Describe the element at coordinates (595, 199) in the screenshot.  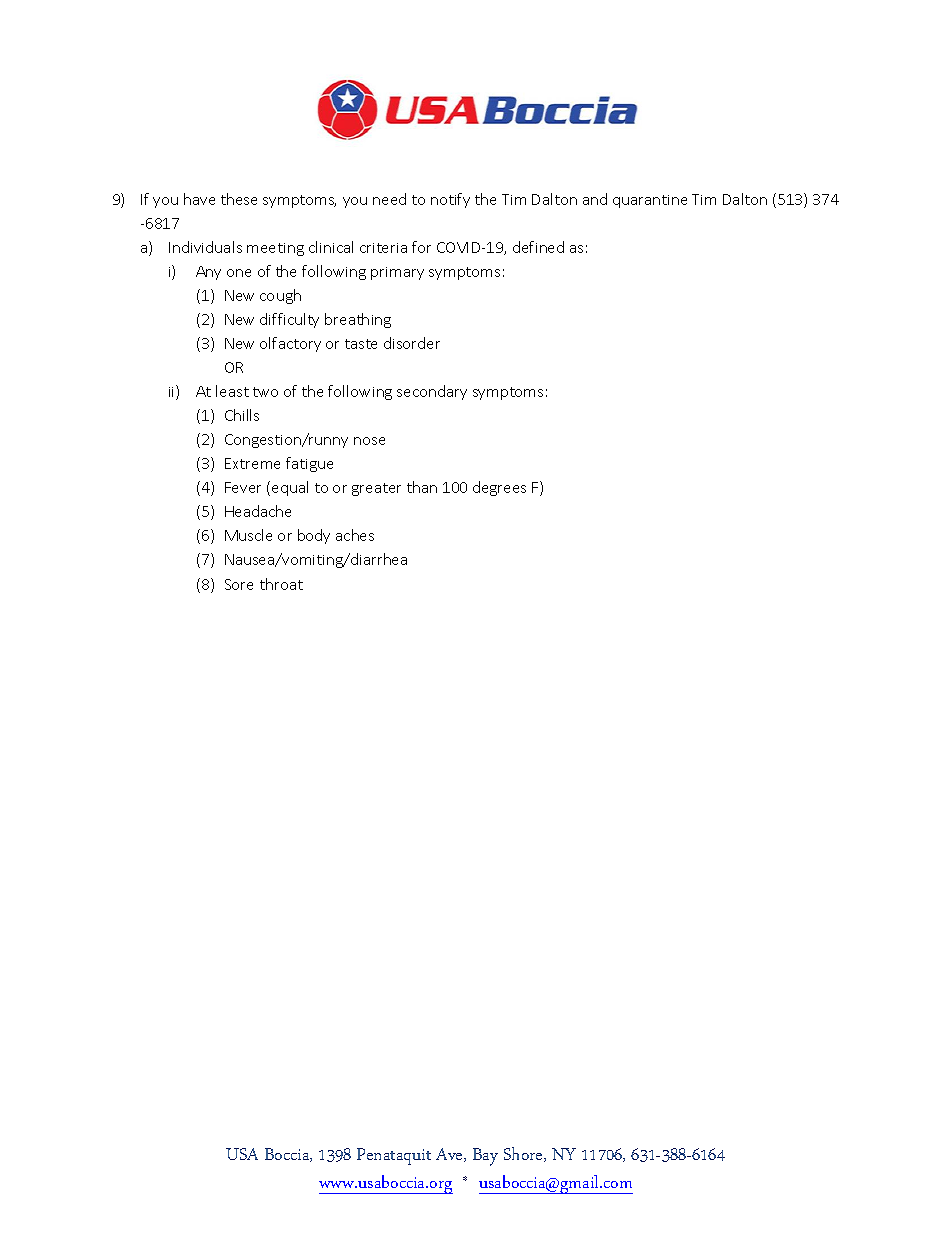
I see `and` at that location.
